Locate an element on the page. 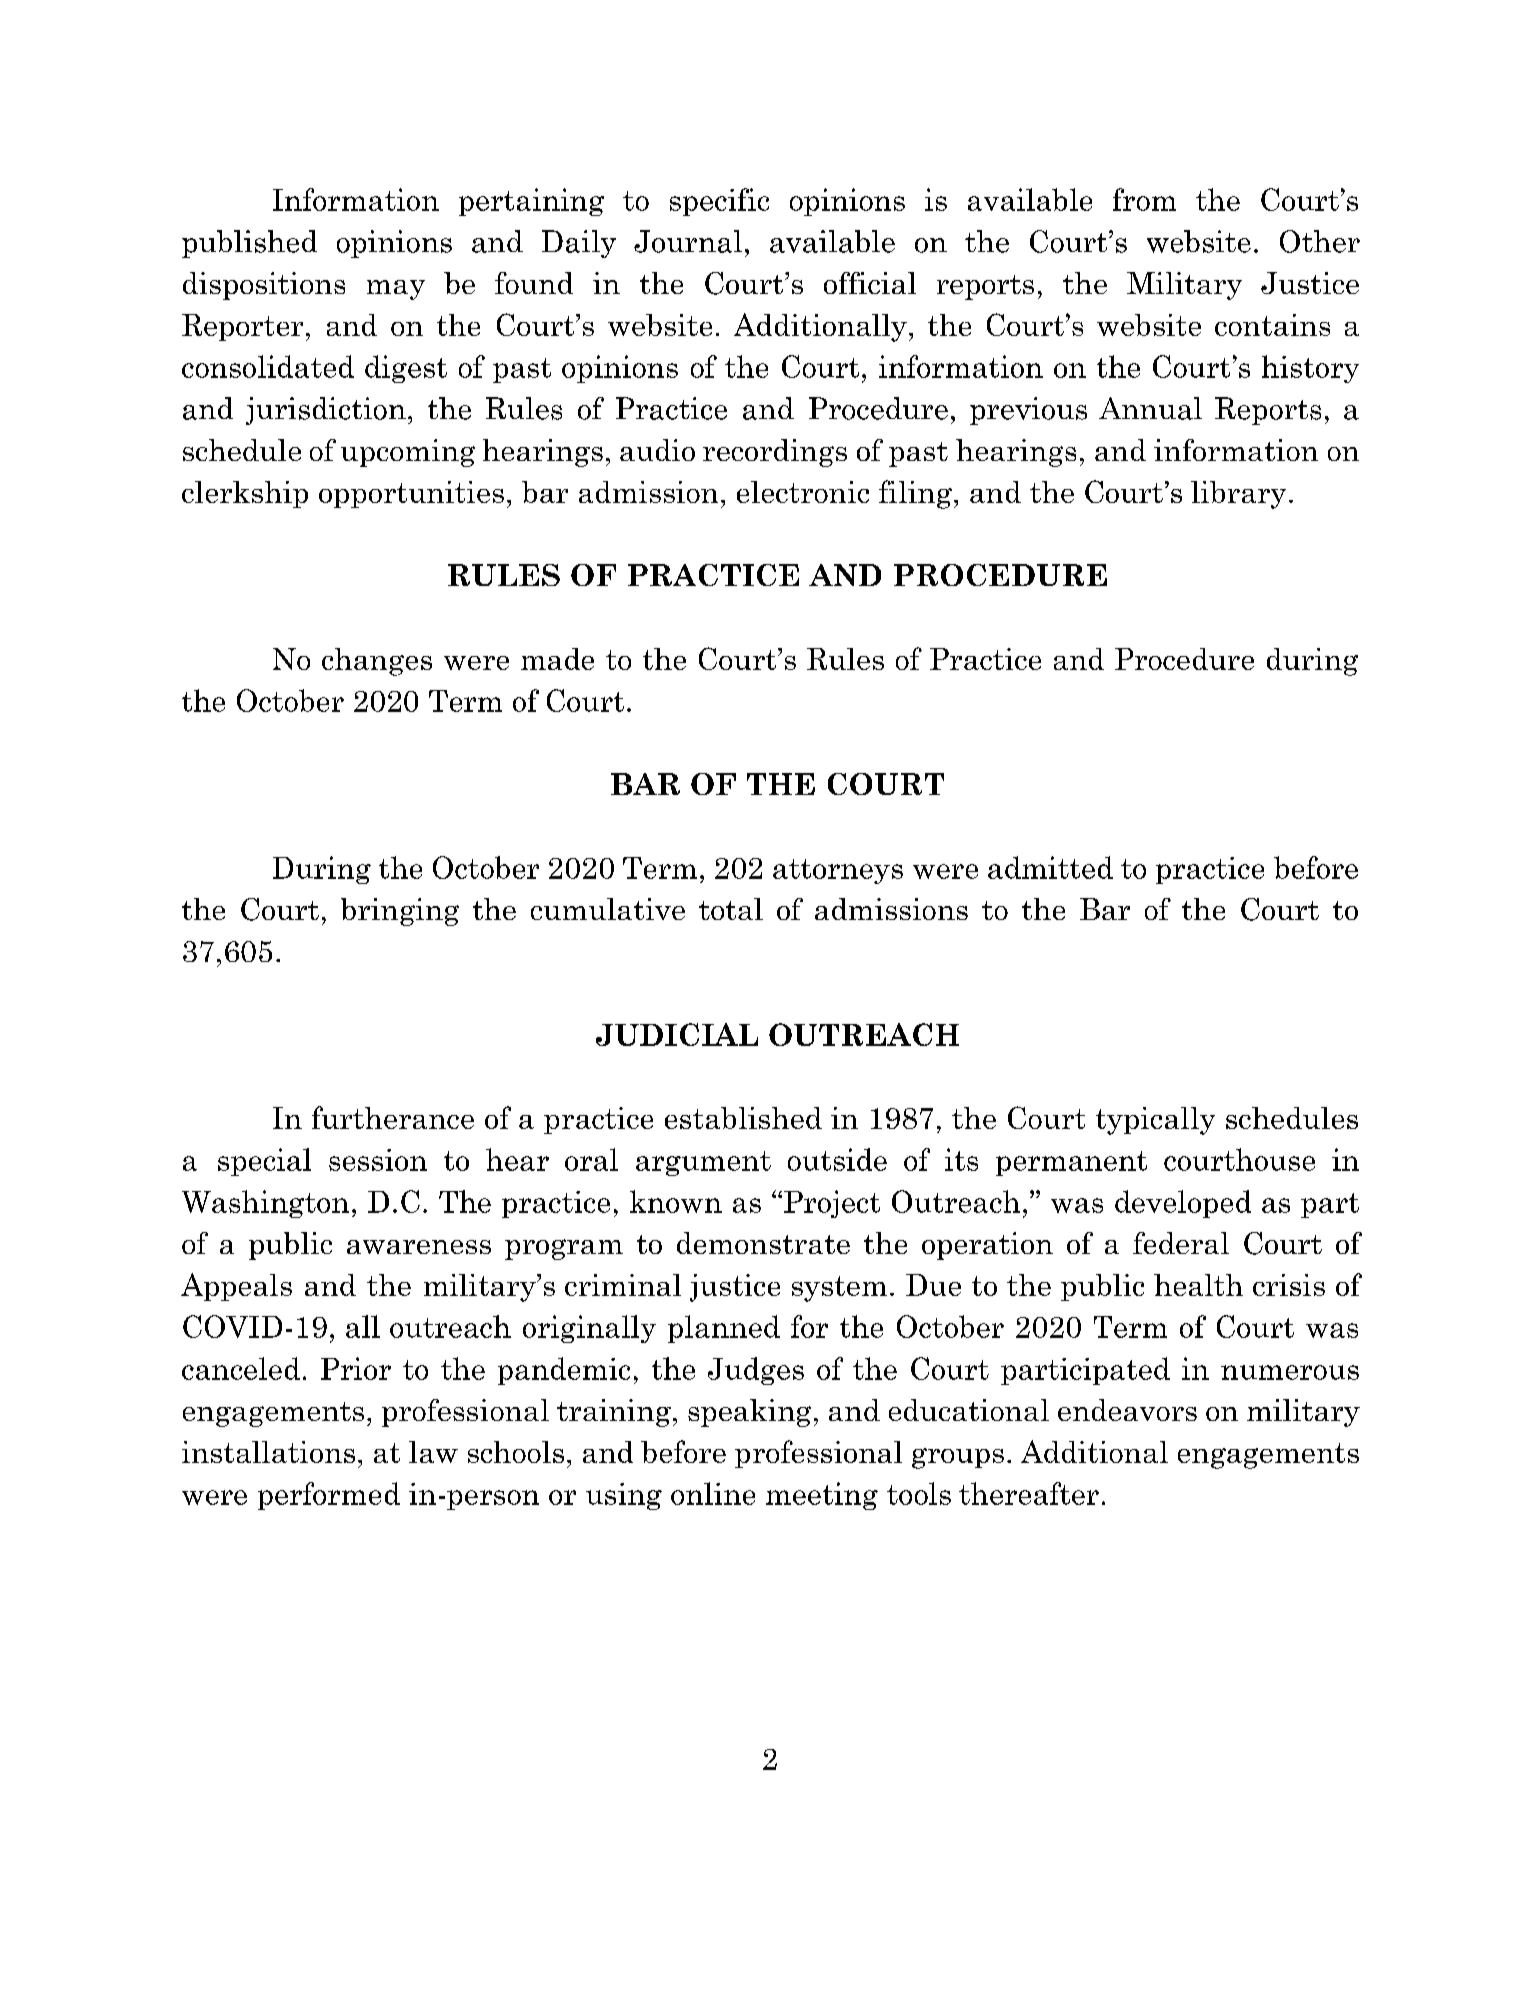 The image size is (1540, 1993). may is located at coordinates (396, 290).
